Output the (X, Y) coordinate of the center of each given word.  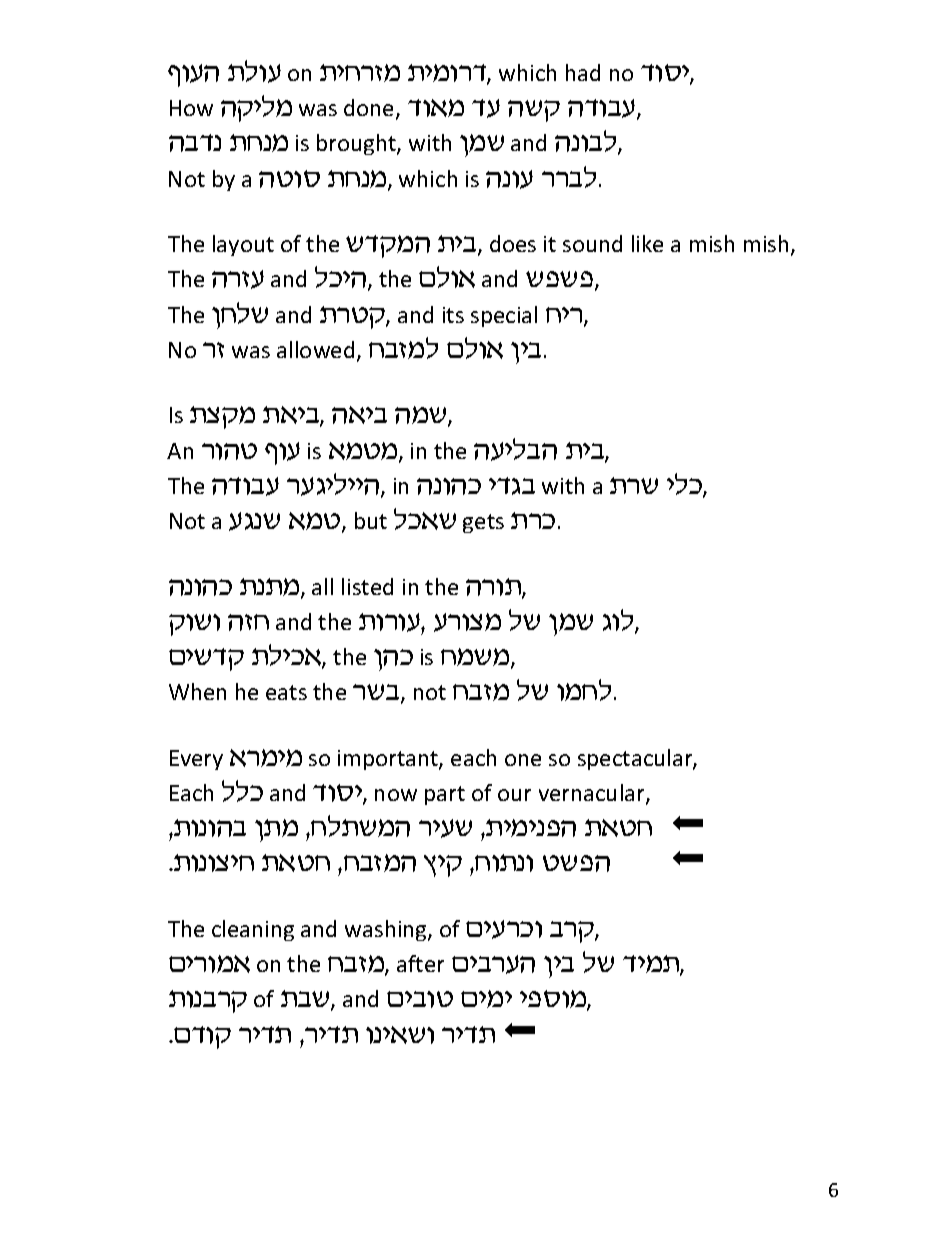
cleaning (253, 930)
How (191, 108)
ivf (393, 660)
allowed (315, 349)
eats (286, 692)
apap (561, 281)
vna (422, 416)
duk (619, 621)
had (583, 72)
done (370, 109)
